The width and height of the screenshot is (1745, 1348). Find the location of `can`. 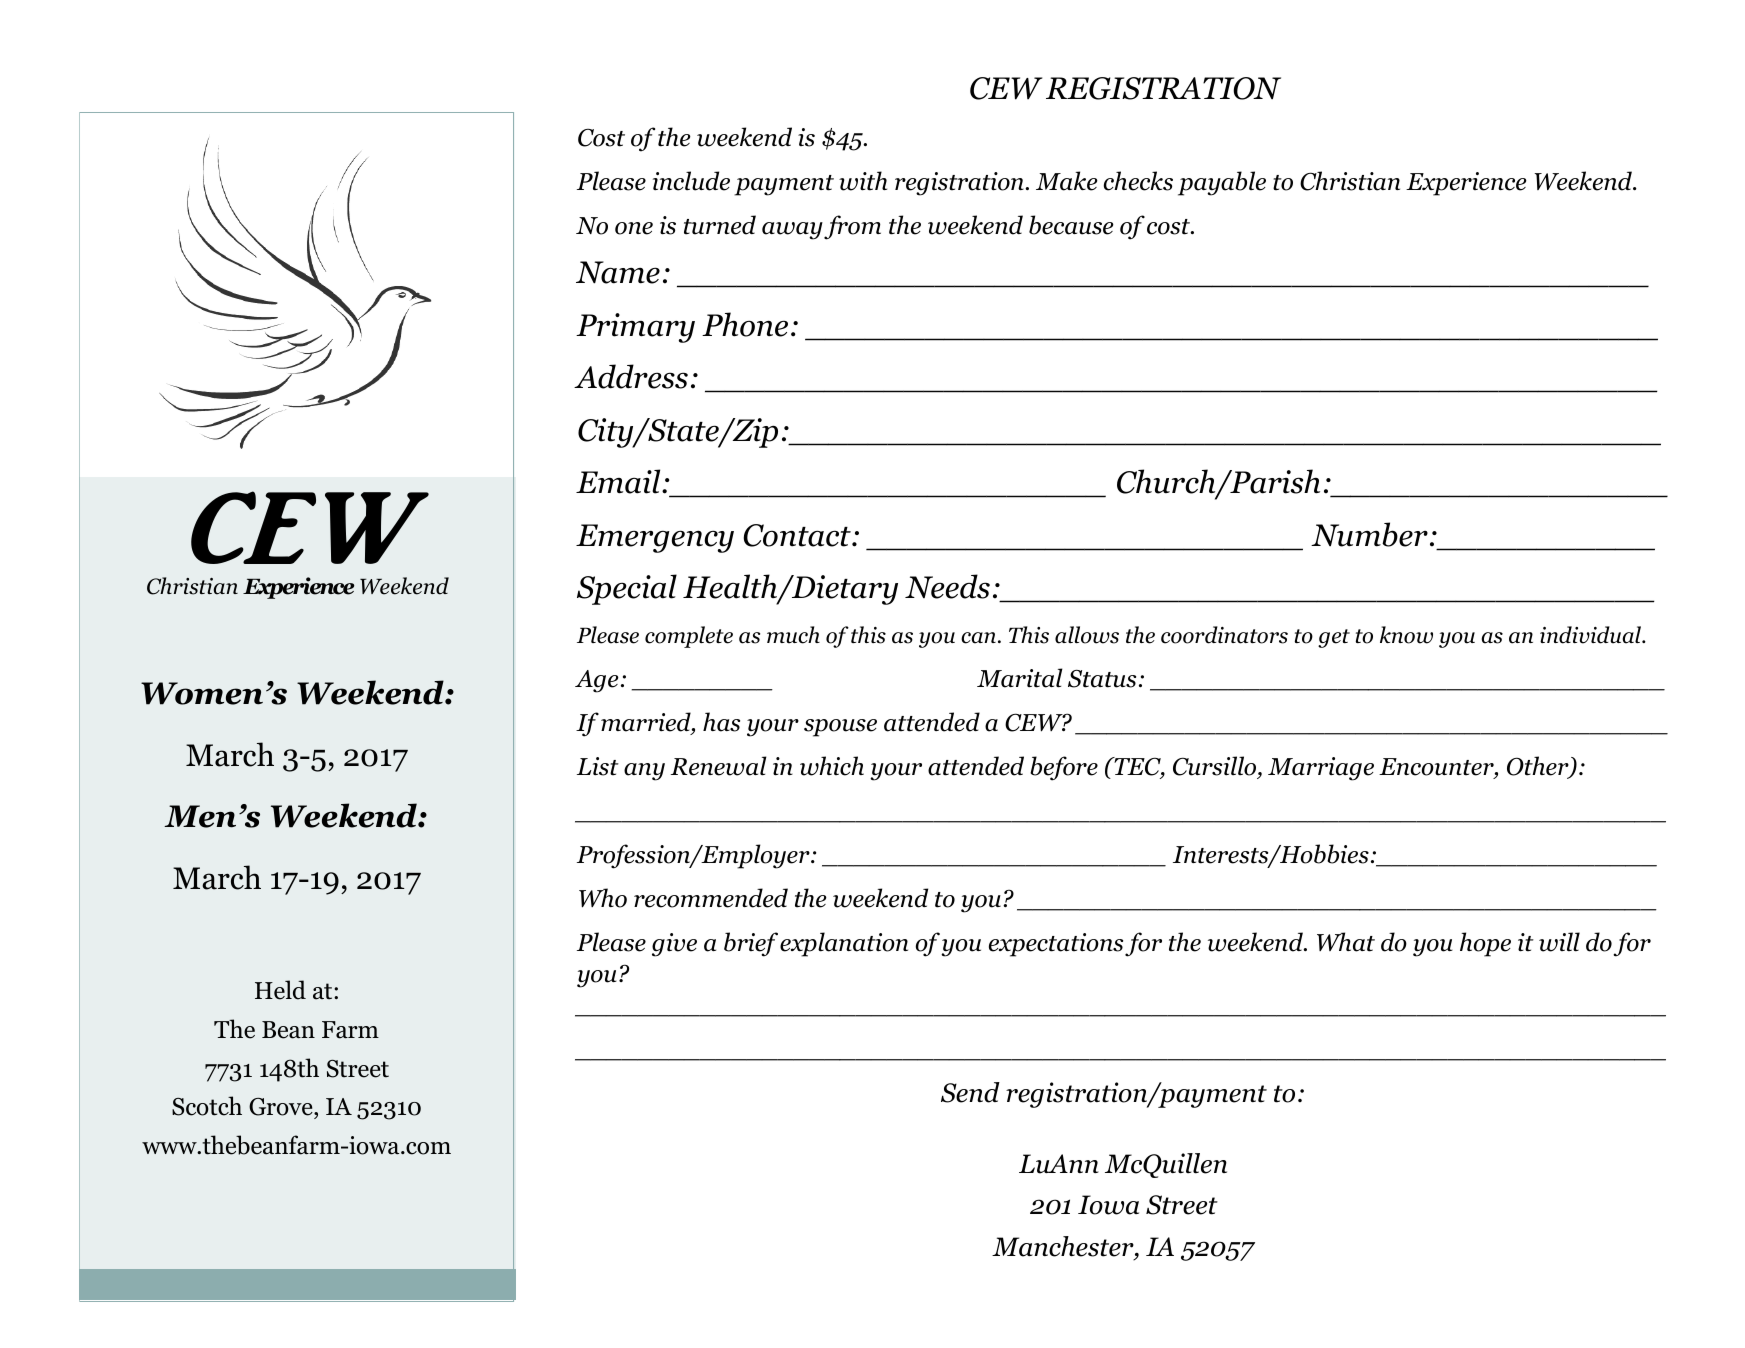

can is located at coordinates (978, 638).
